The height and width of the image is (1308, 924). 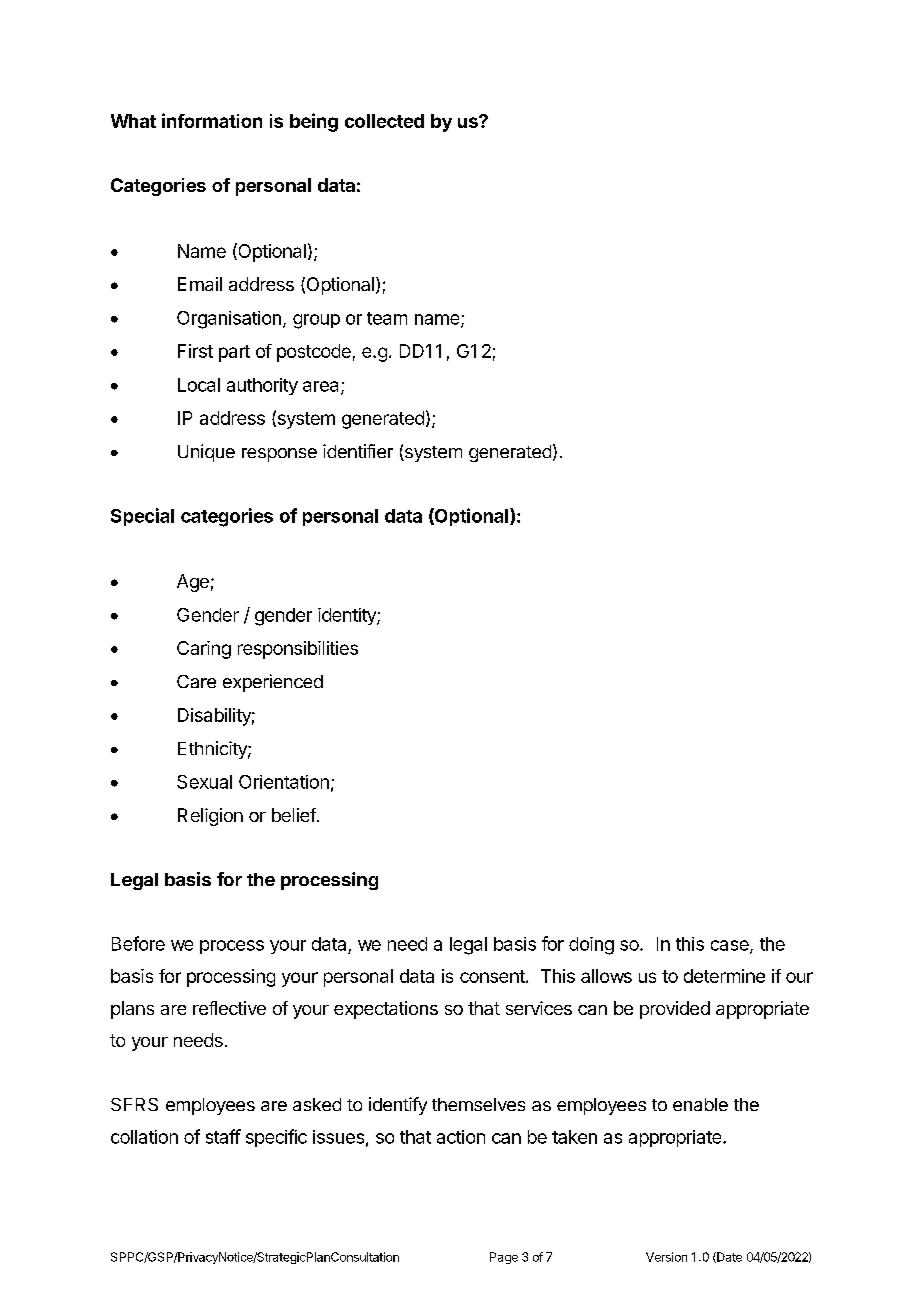 What do you see at coordinates (384, 121) in the image?
I see `collected` at bounding box center [384, 121].
